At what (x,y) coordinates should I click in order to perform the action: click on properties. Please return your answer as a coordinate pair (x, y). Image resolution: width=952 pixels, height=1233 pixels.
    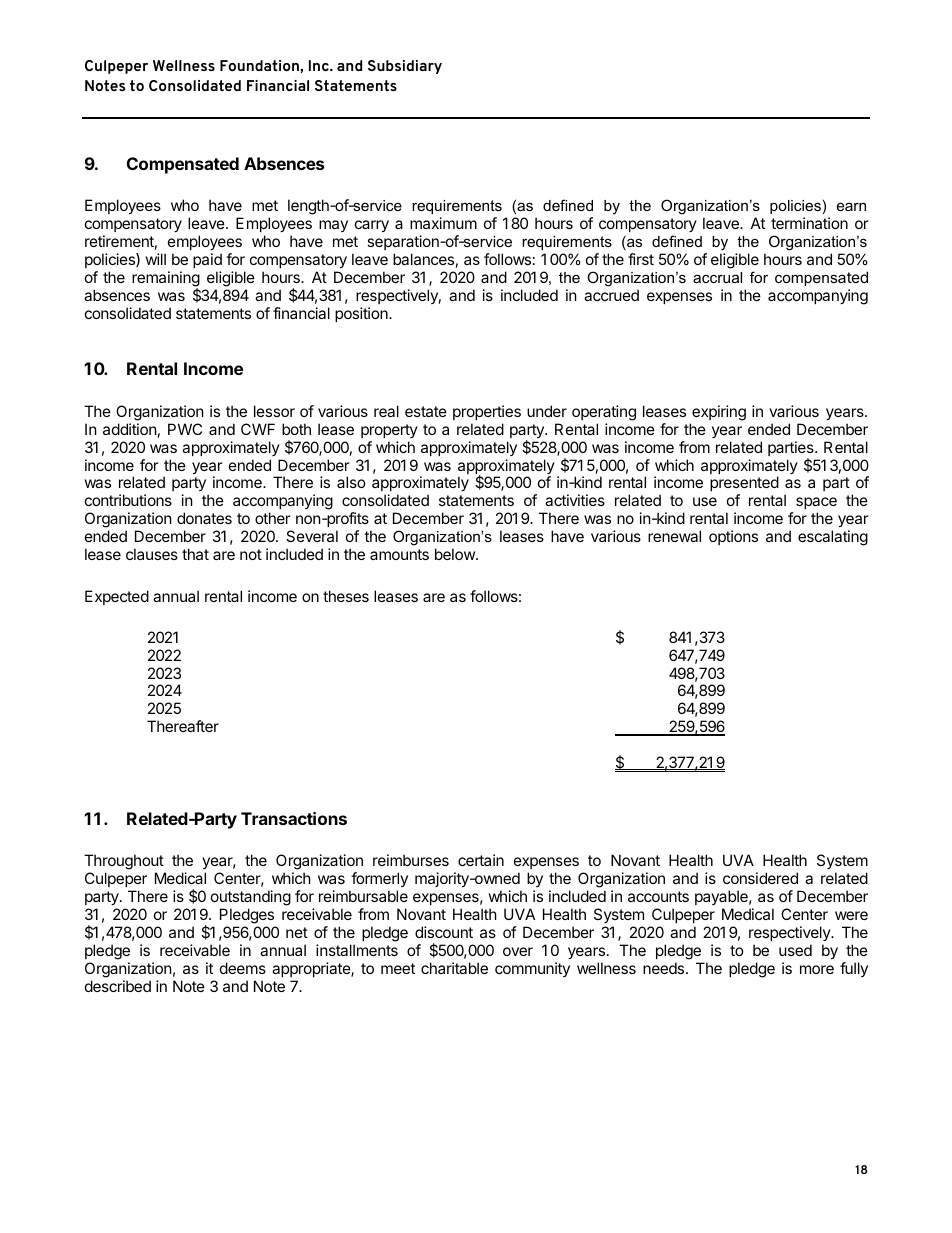
    Looking at the image, I should click on (487, 412).
